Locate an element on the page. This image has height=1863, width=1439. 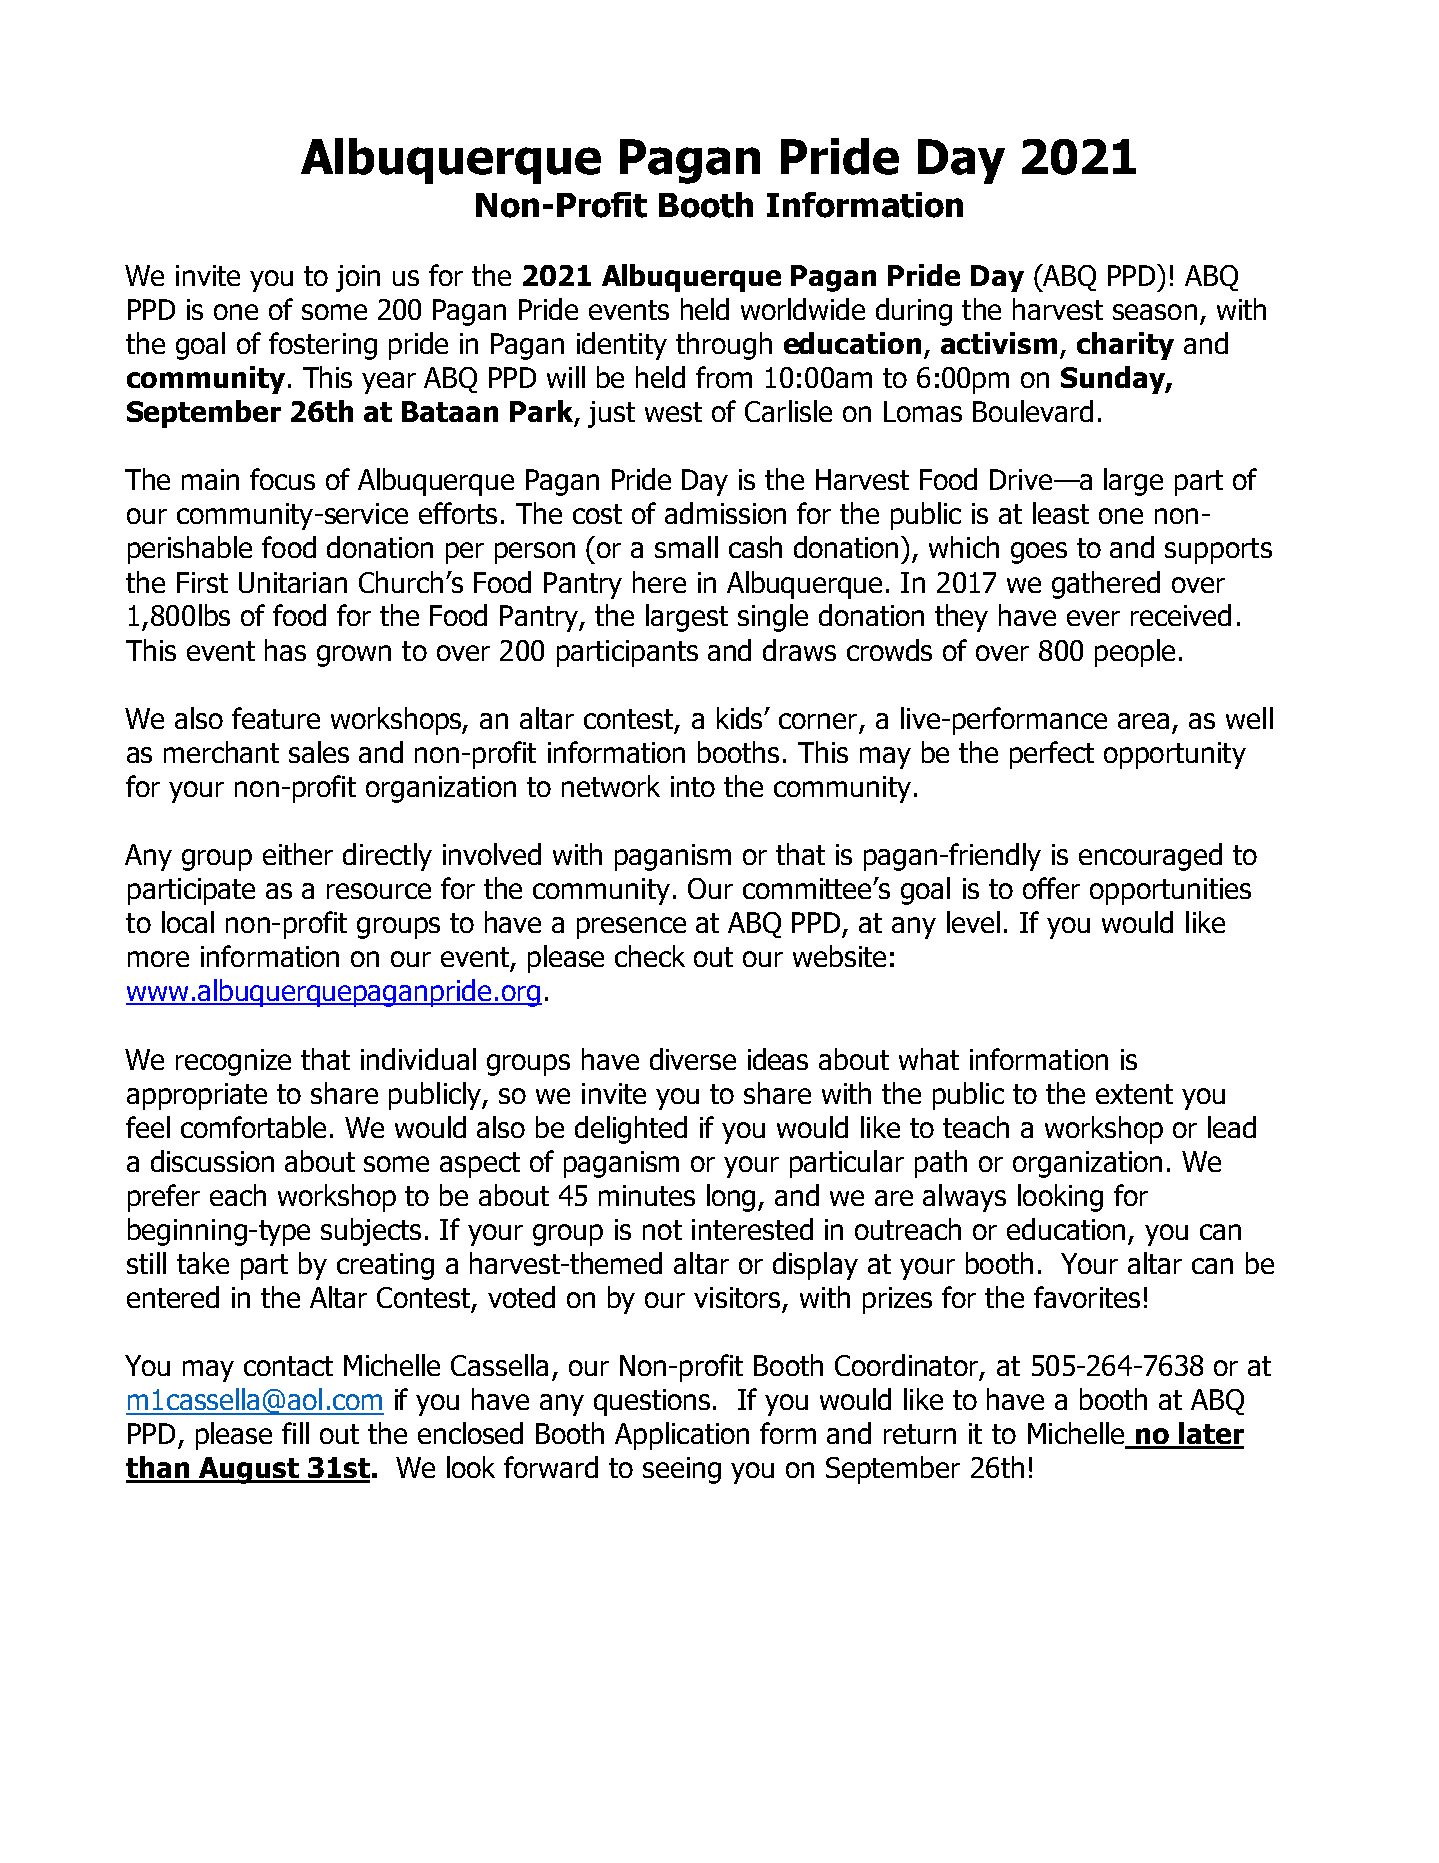
check is located at coordinates (650, 956).
